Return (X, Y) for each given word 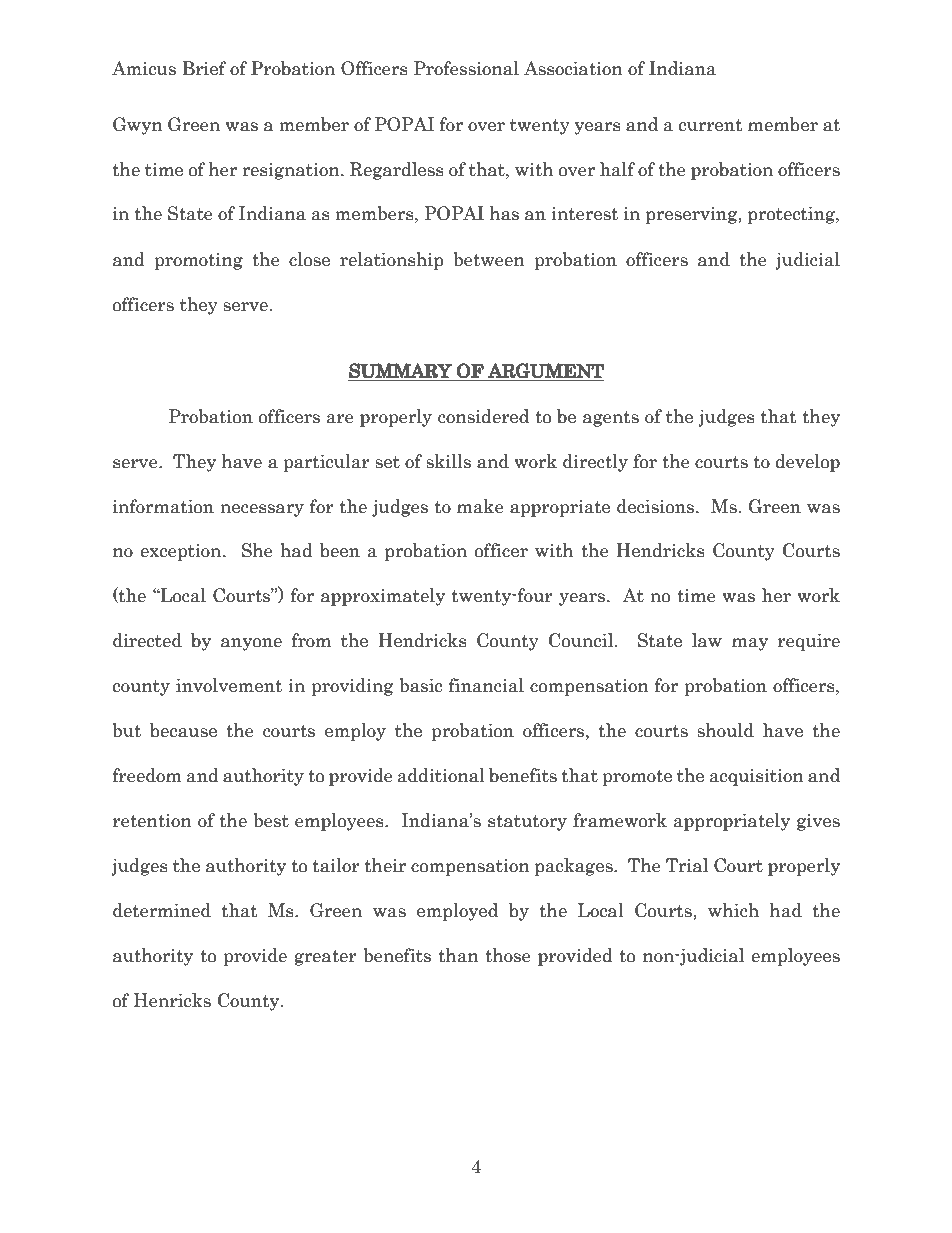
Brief (204, 68)
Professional (466, 68)
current (710, 125)
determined (162, 910)
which (733, 910)
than (459, 955)
